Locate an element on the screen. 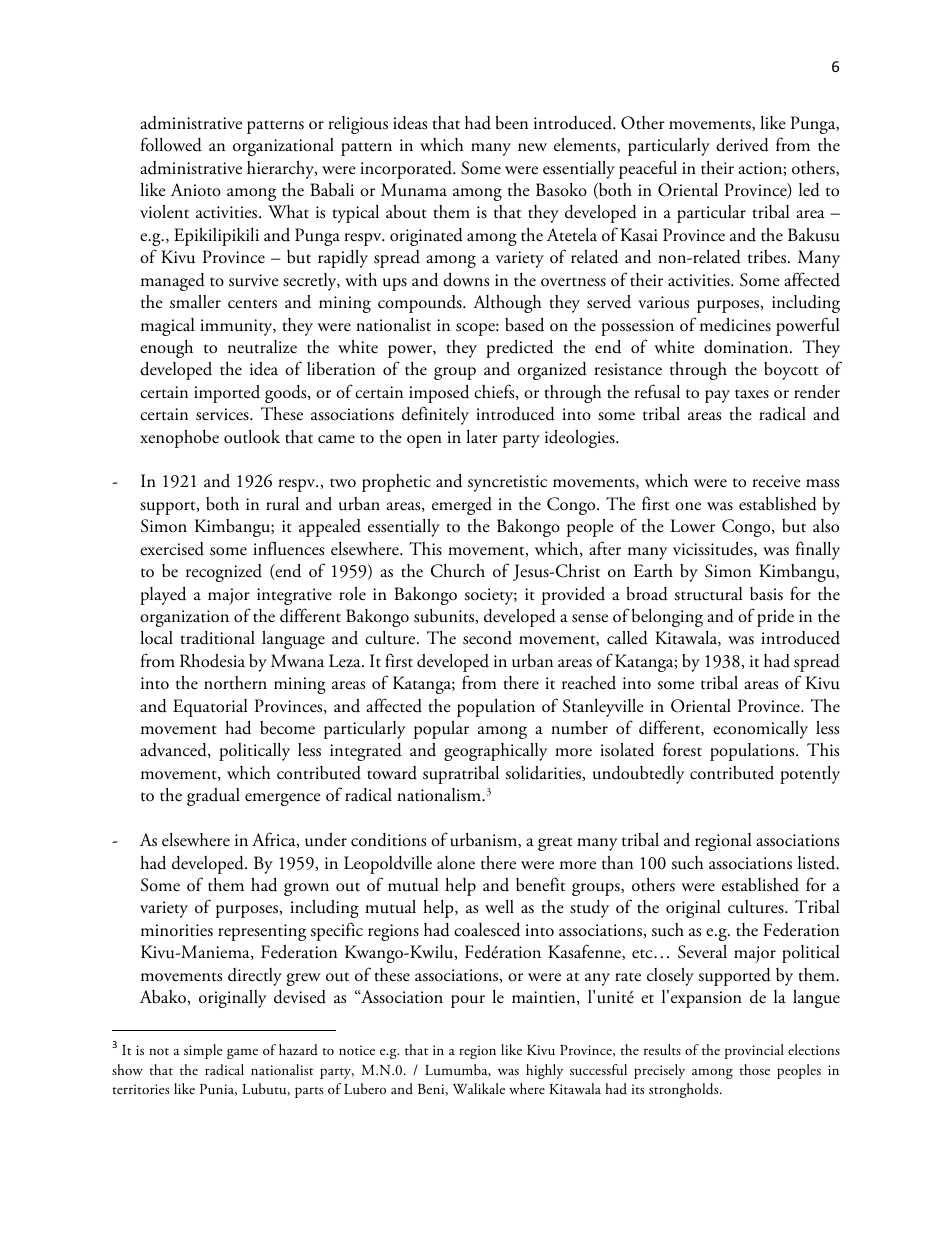 Image resolution: width=952 pixels, height=1233 pixels. traditional is located at coordinates (217, 638).
